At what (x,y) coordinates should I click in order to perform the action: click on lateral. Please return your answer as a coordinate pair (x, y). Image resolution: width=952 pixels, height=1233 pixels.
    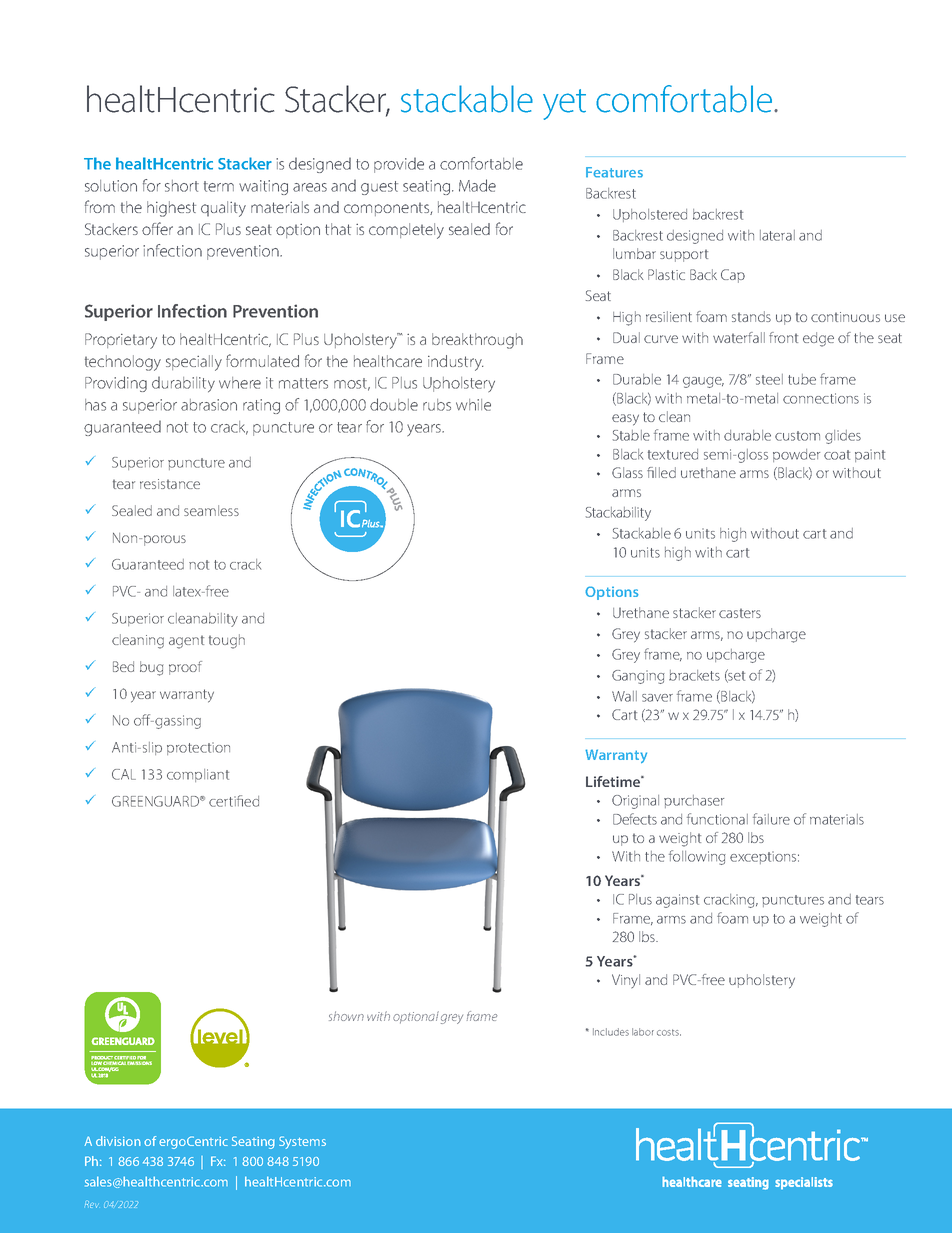
    Looking at the image, I should click on (777, 235).
